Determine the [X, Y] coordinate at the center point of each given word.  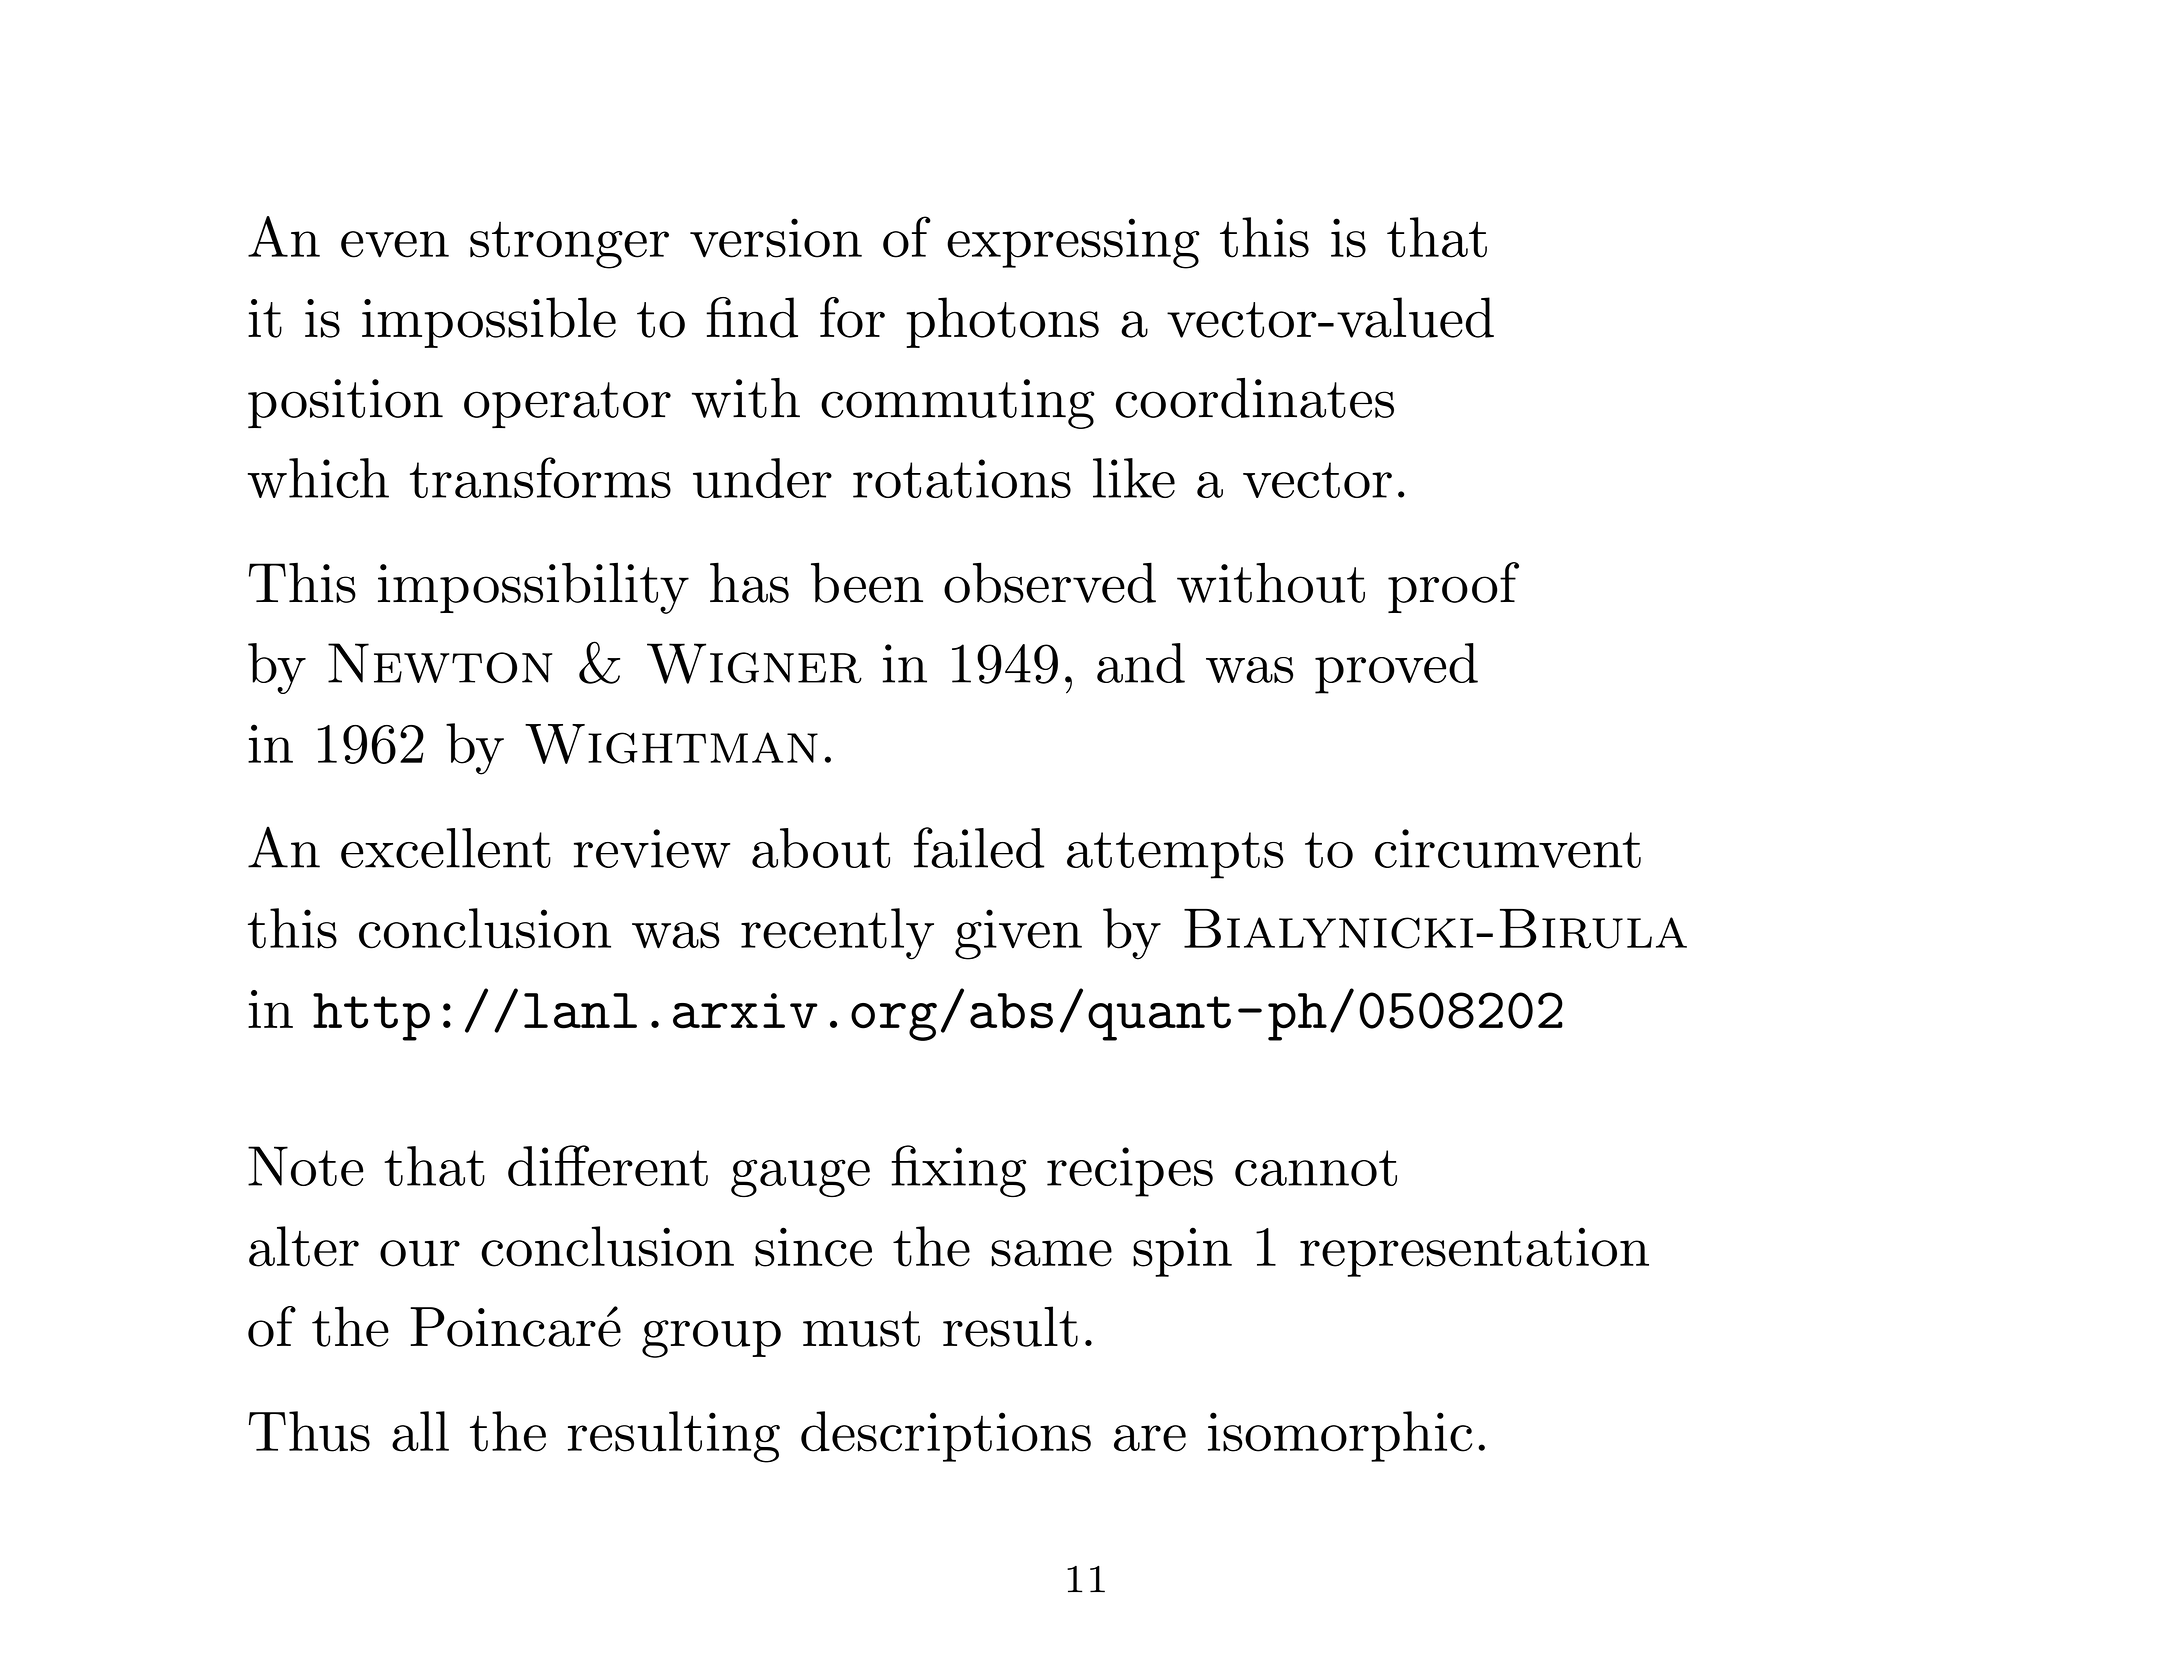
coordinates [1255, 398]
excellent [446, 848]
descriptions [946, 1436]
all [420, 1431]
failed [979, 847]
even [395, 244]
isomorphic [1340, 1436]
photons [1002, 322]
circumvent [1508, 848]
